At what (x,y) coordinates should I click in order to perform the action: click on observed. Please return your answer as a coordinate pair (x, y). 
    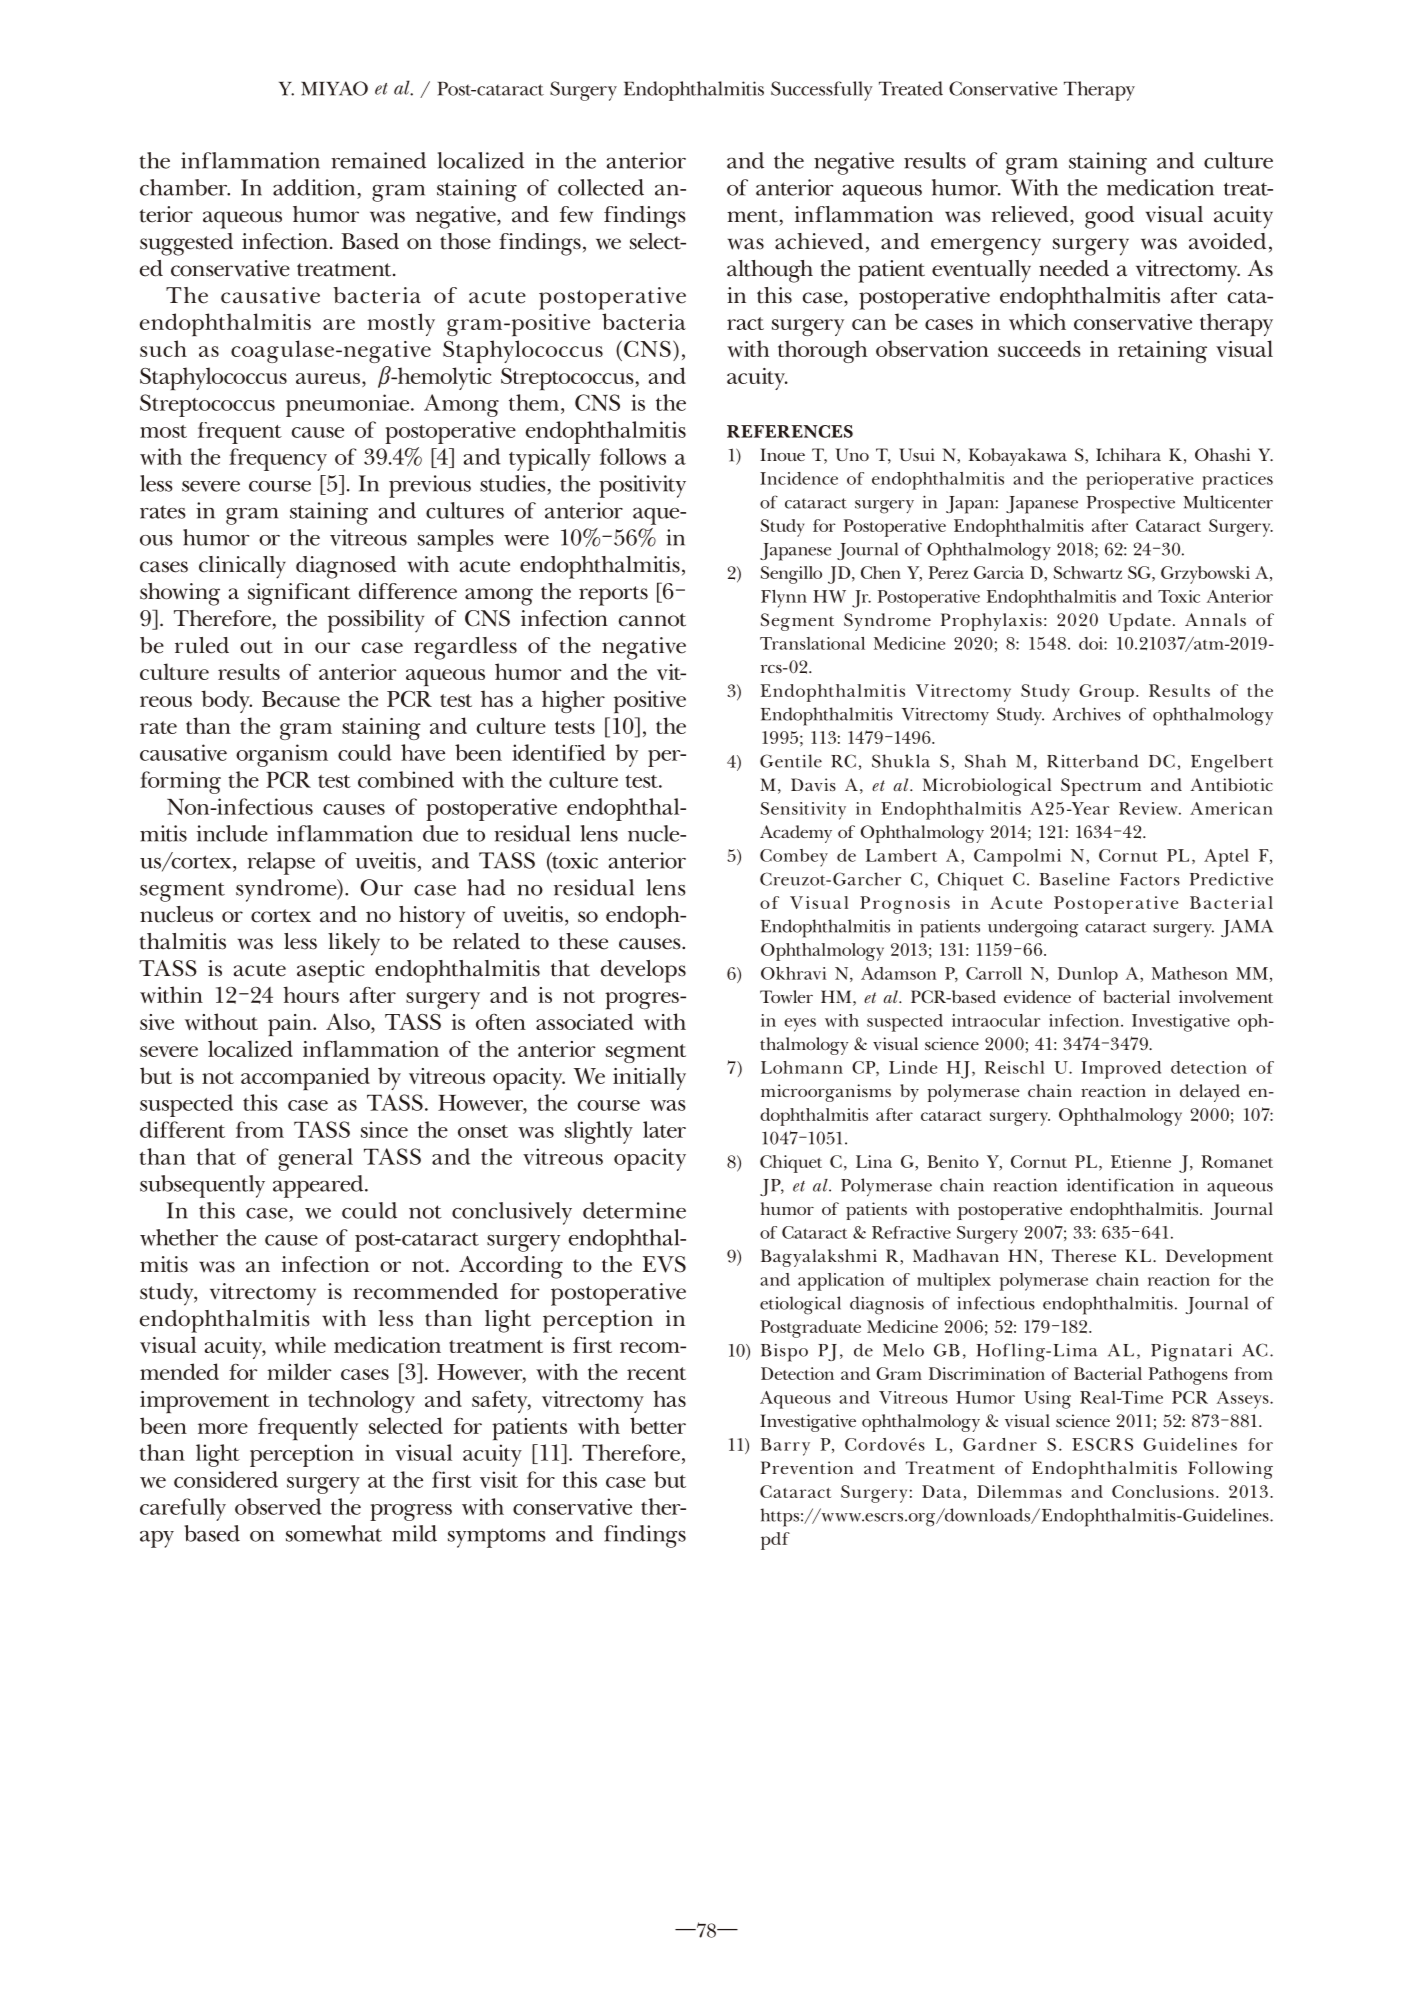
    Looking at the image, I should click on (278, 1506).
